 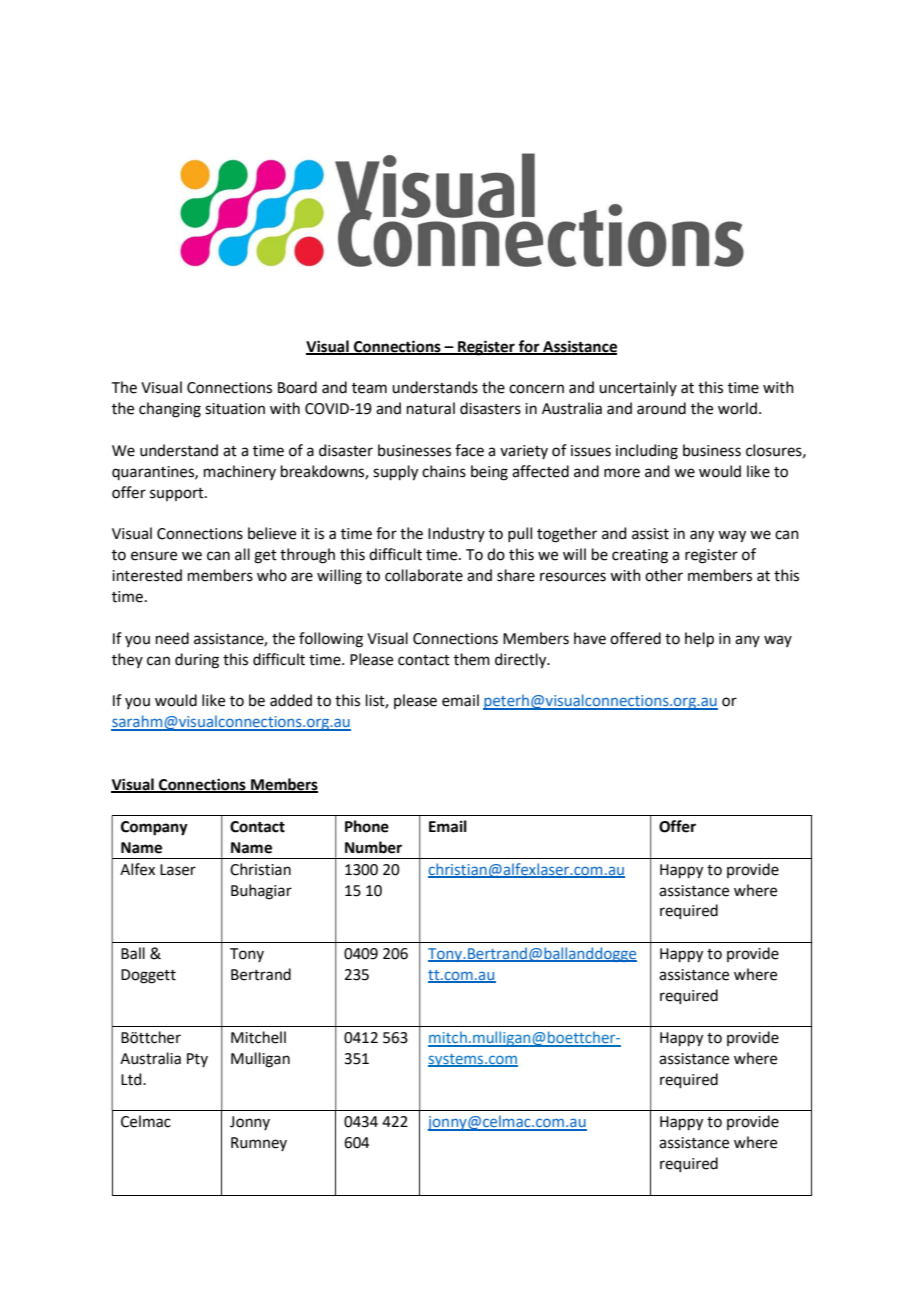 What do you see at coordinates (661, 408) in the image?
I see `around` at bounding box center [661, 408].
